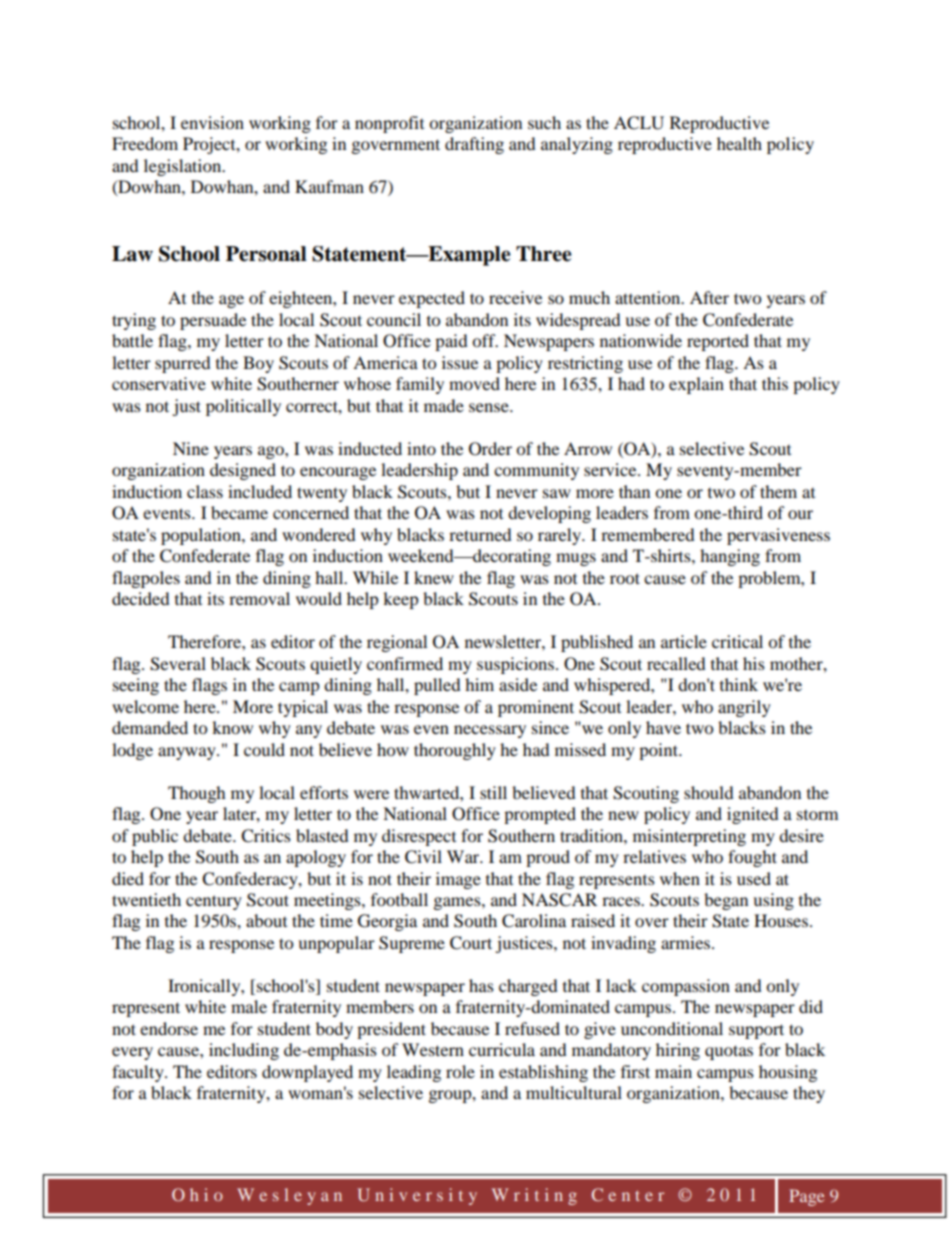 The width and height of the screenshot is (952, 1233). What do you see at coordinates (474, 145) in the screenshot?
I see `drafting` at bounding box center [474, 145].
